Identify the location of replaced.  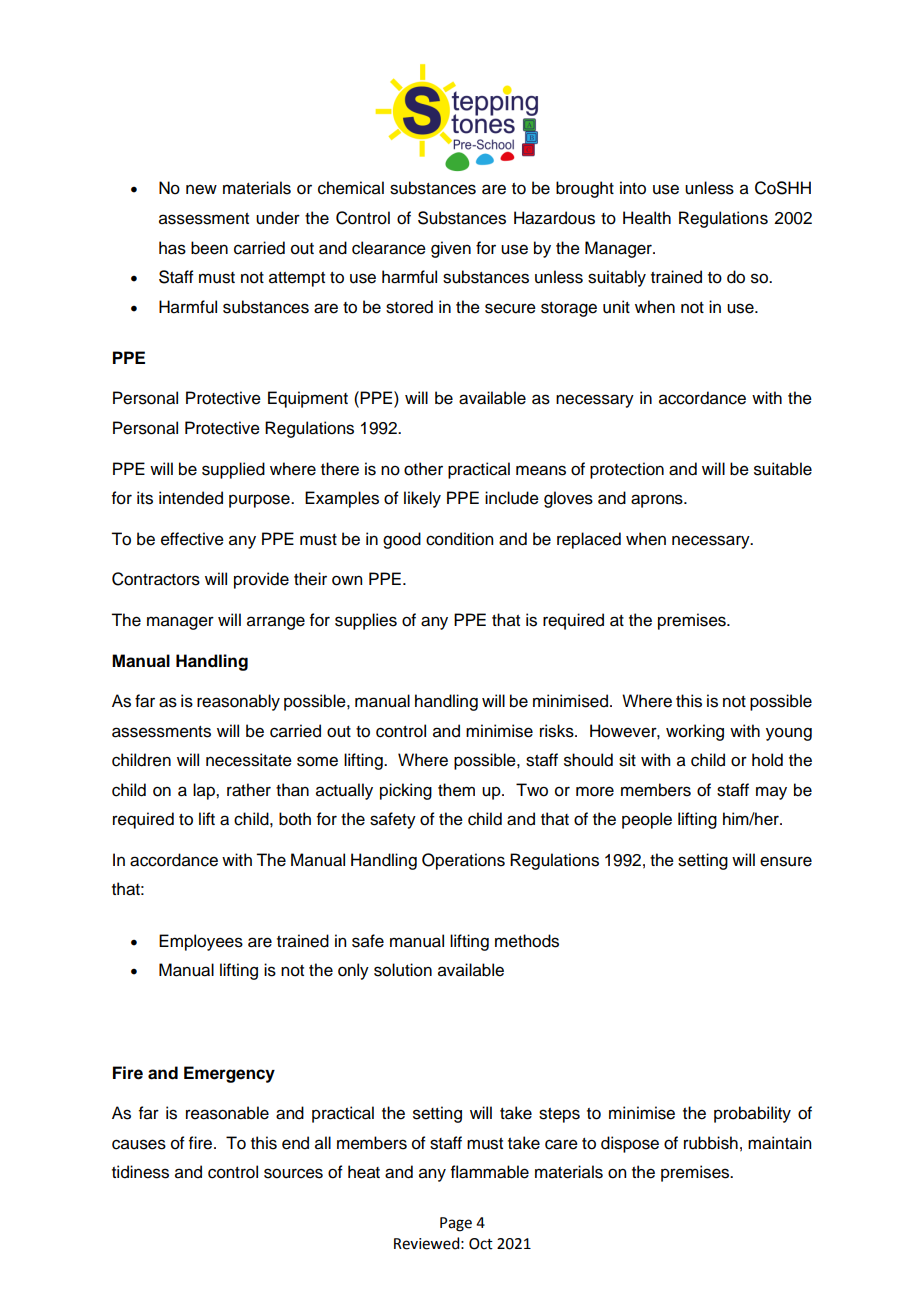
(589, 540).
